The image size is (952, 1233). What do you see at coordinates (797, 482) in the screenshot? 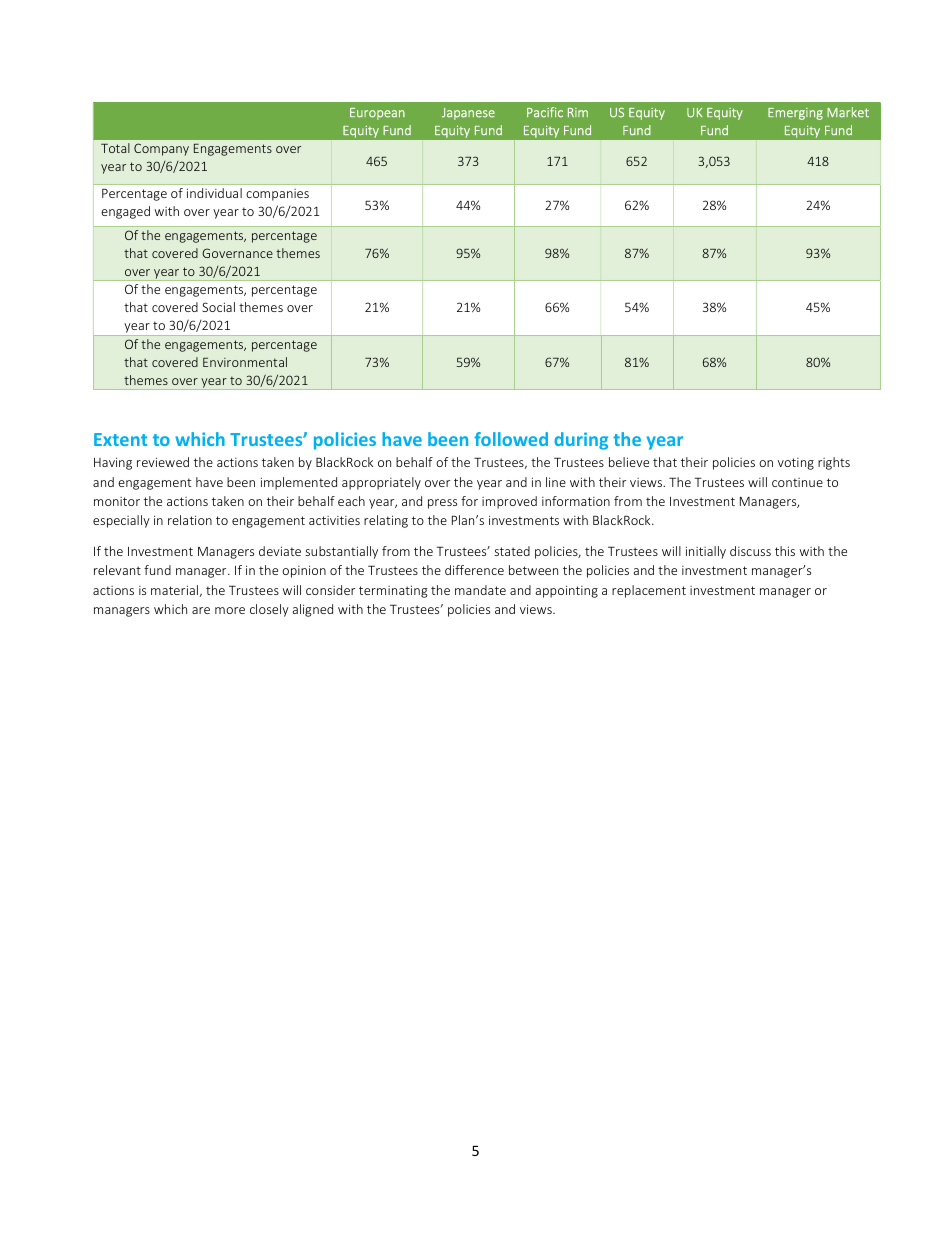
I see `continue` at bounding box center [797, 482].
